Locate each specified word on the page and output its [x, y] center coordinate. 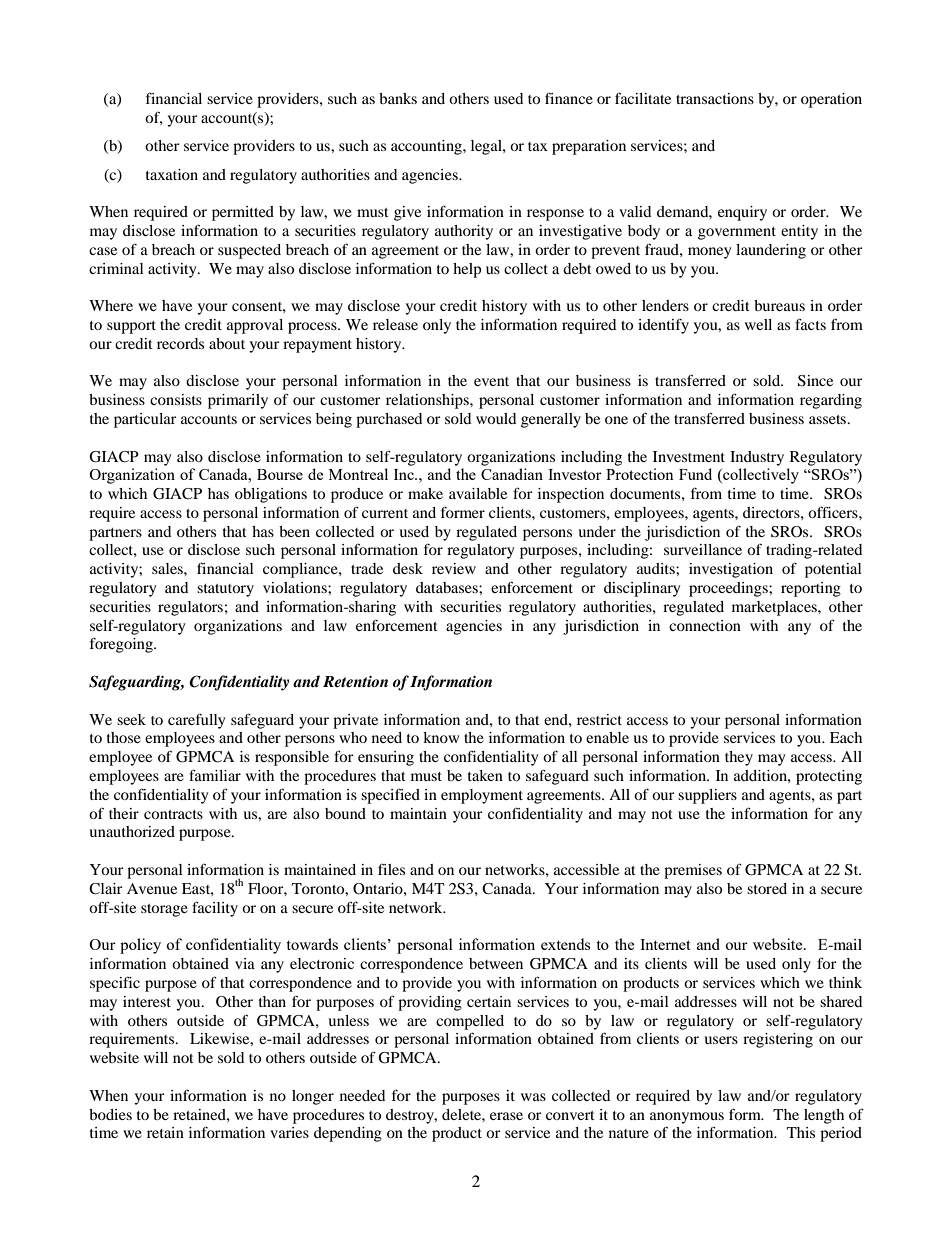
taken [485, 775]
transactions [715, 98]
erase [506, 1116]
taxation [172, 174]
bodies [110, 1114]
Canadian [512, 474]
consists [176, 399]
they [739, 758]
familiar [215, 775]
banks [398, 98]
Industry [757, 458]
